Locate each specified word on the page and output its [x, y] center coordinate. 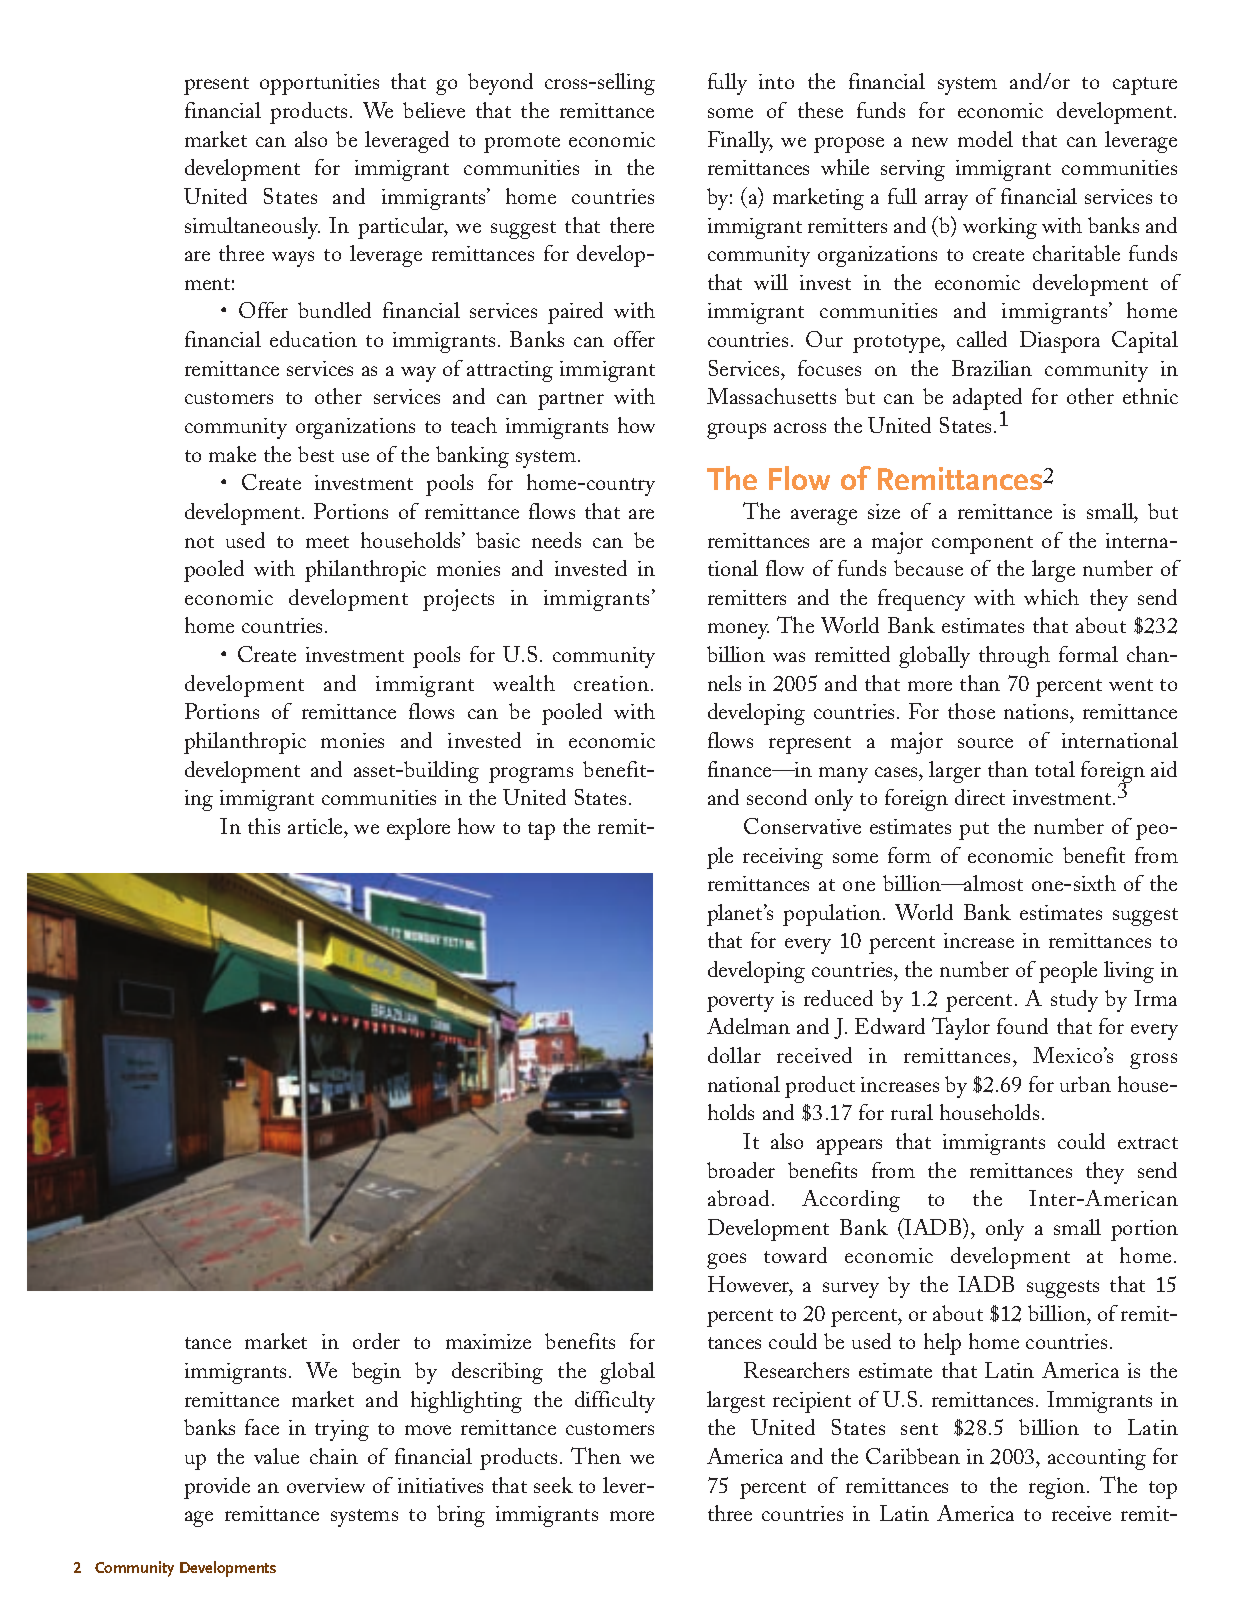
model [985, 139]
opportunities [319, 84]
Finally [740, 142]
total [1055, 769]
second [777, 797]
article [316, 826]
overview [326, 1485]
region [1058, 1488]
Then [596, 1455]
